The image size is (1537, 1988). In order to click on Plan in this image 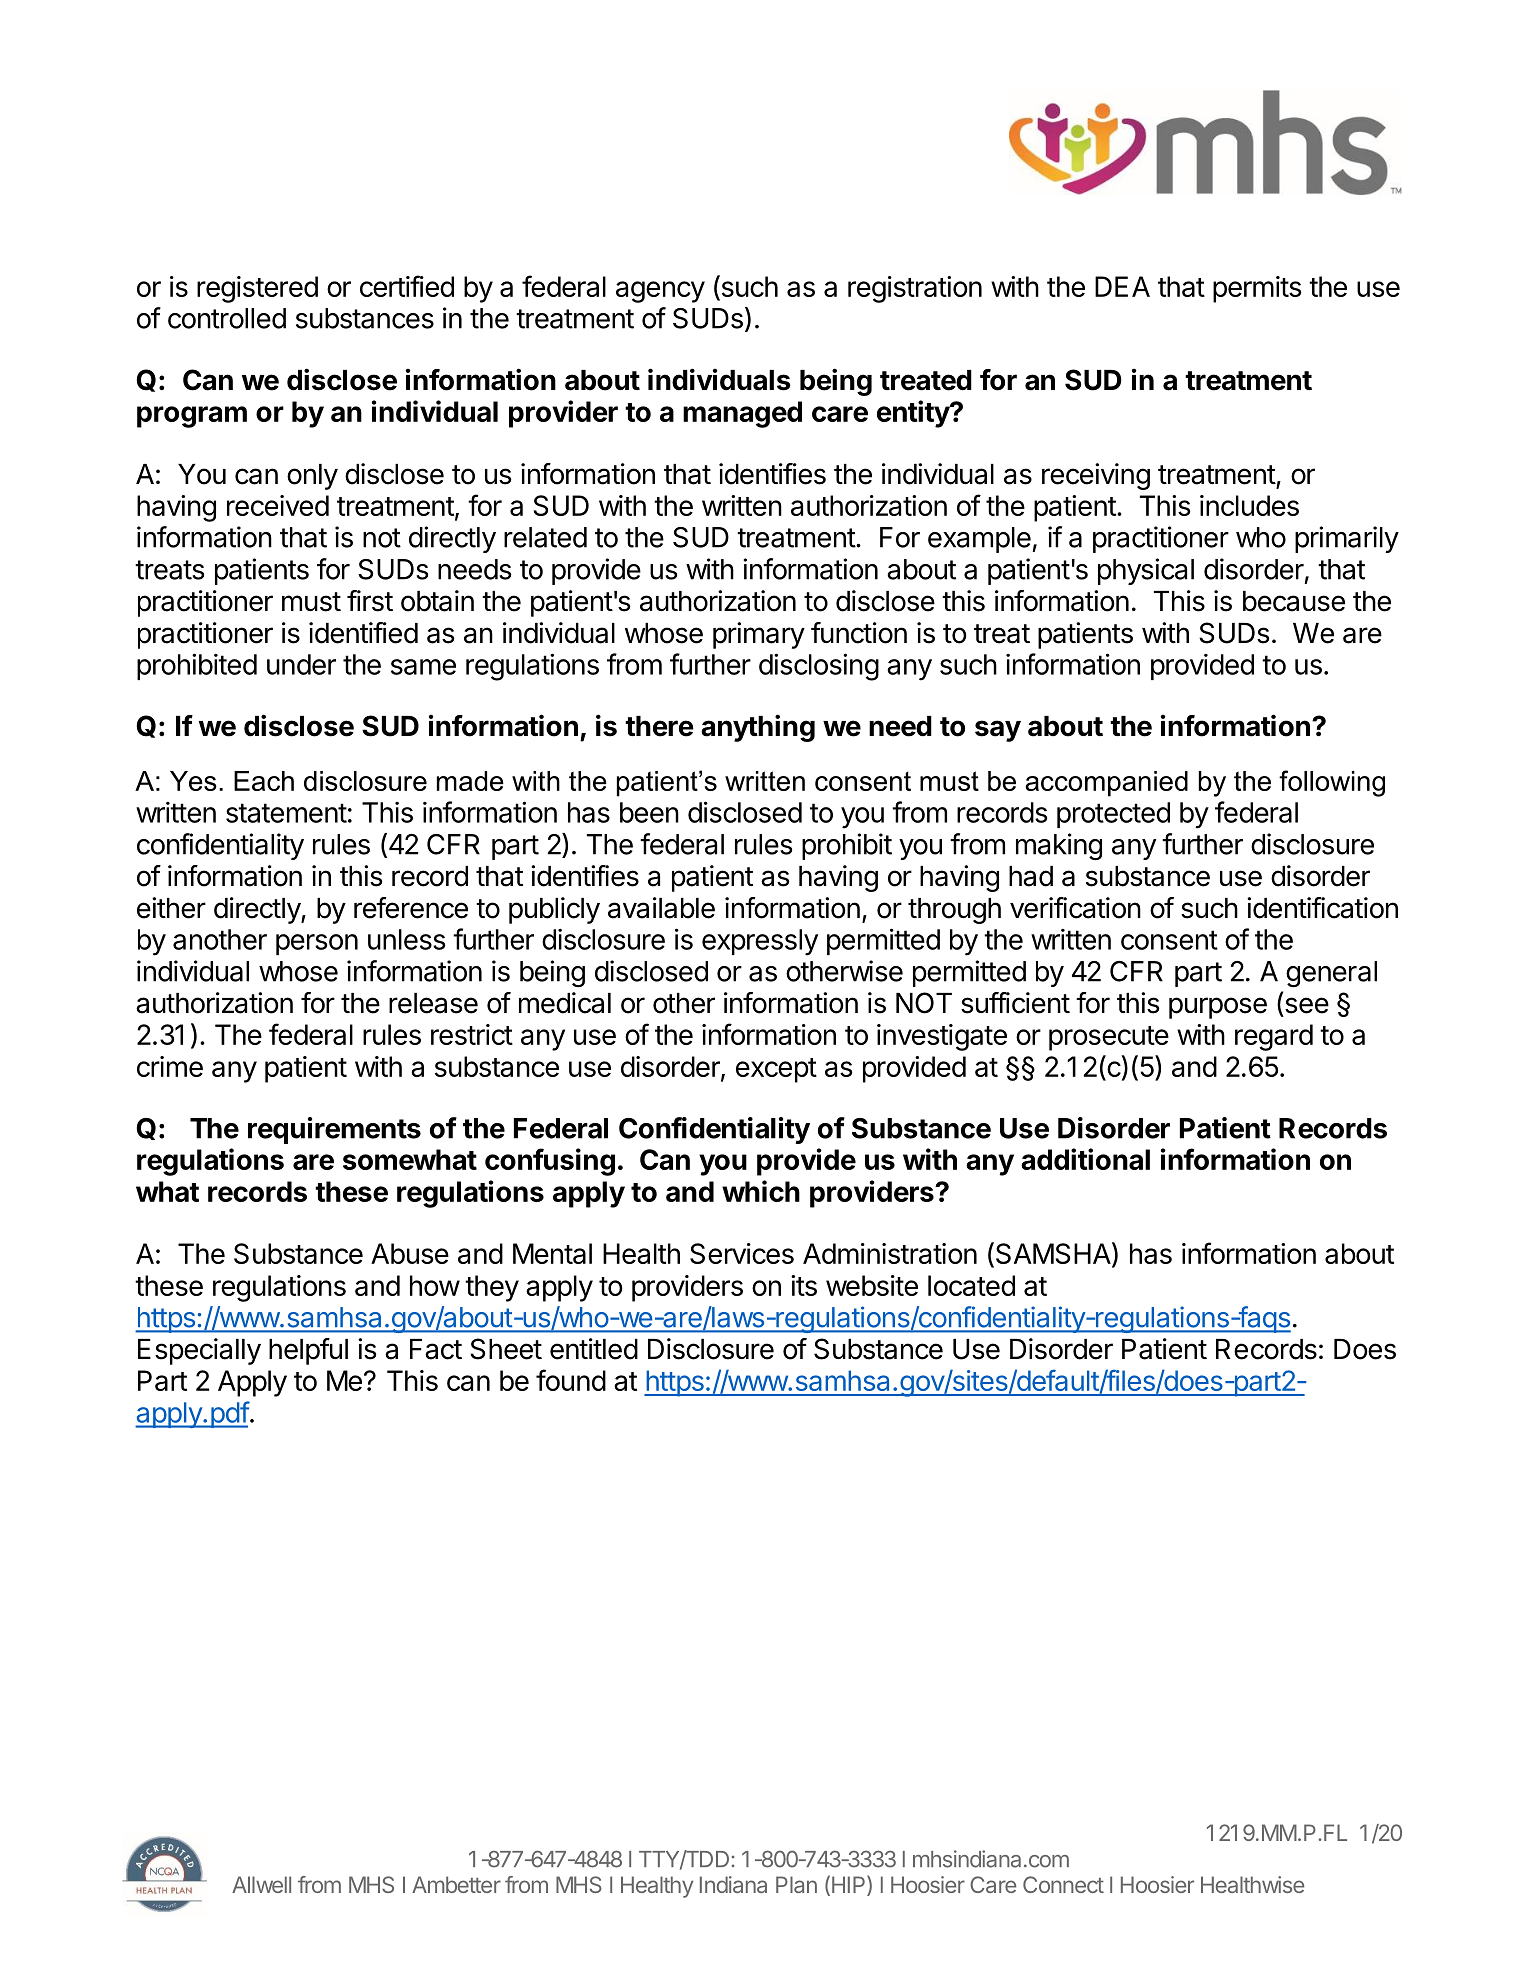, I will do `click(796, 1884)`.
